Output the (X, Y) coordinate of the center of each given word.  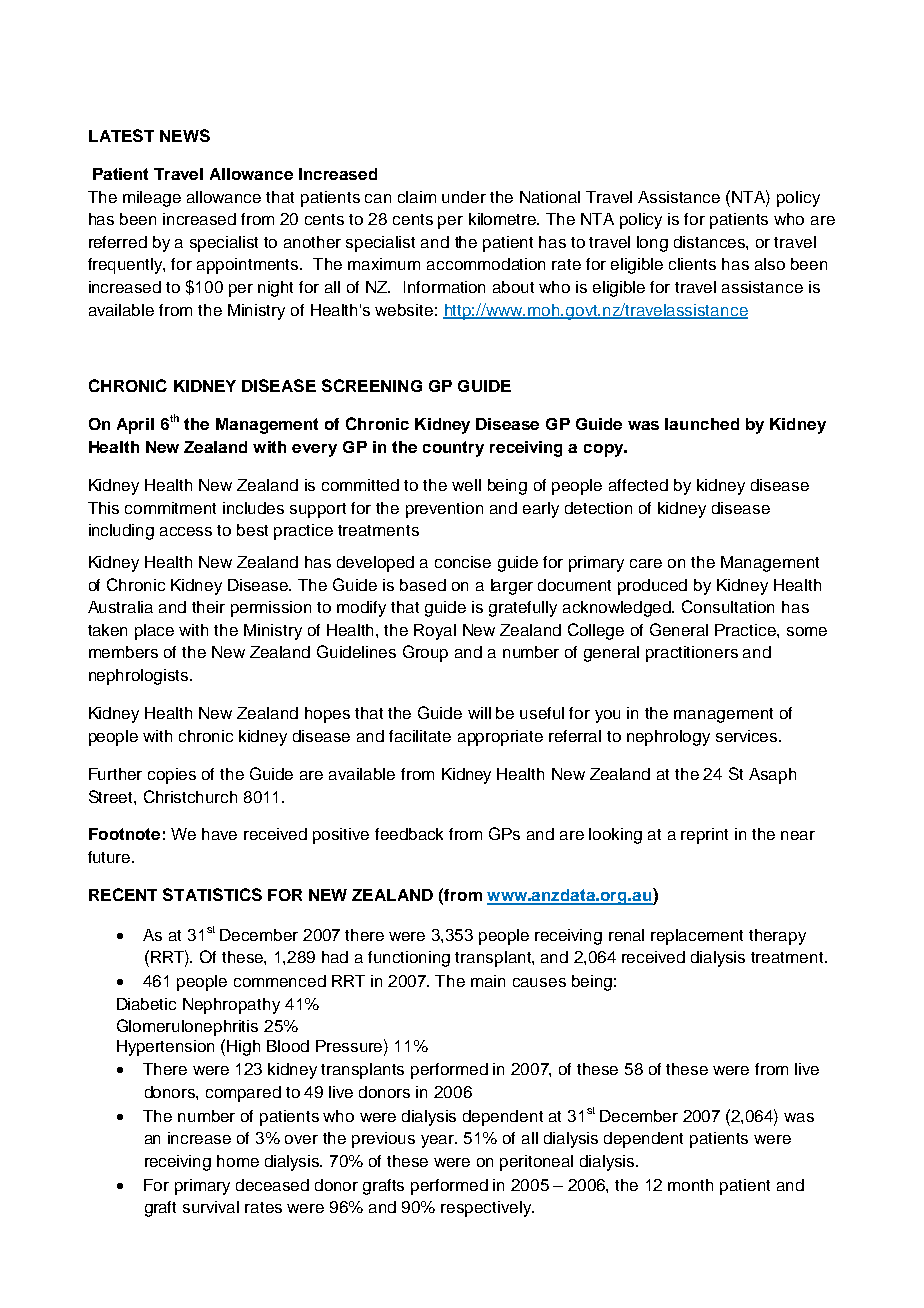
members (123, 652)
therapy (777, 937)
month (690, 1185)
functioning (409, 959)
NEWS (185, 135)
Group (425, 653)
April (135, 426)
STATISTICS (212, 894)
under (464, 197)
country (453, 449)
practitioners (692, 654)
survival (211, 1207)
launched (702, 424)
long (652, 244)
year (439, 1141)
